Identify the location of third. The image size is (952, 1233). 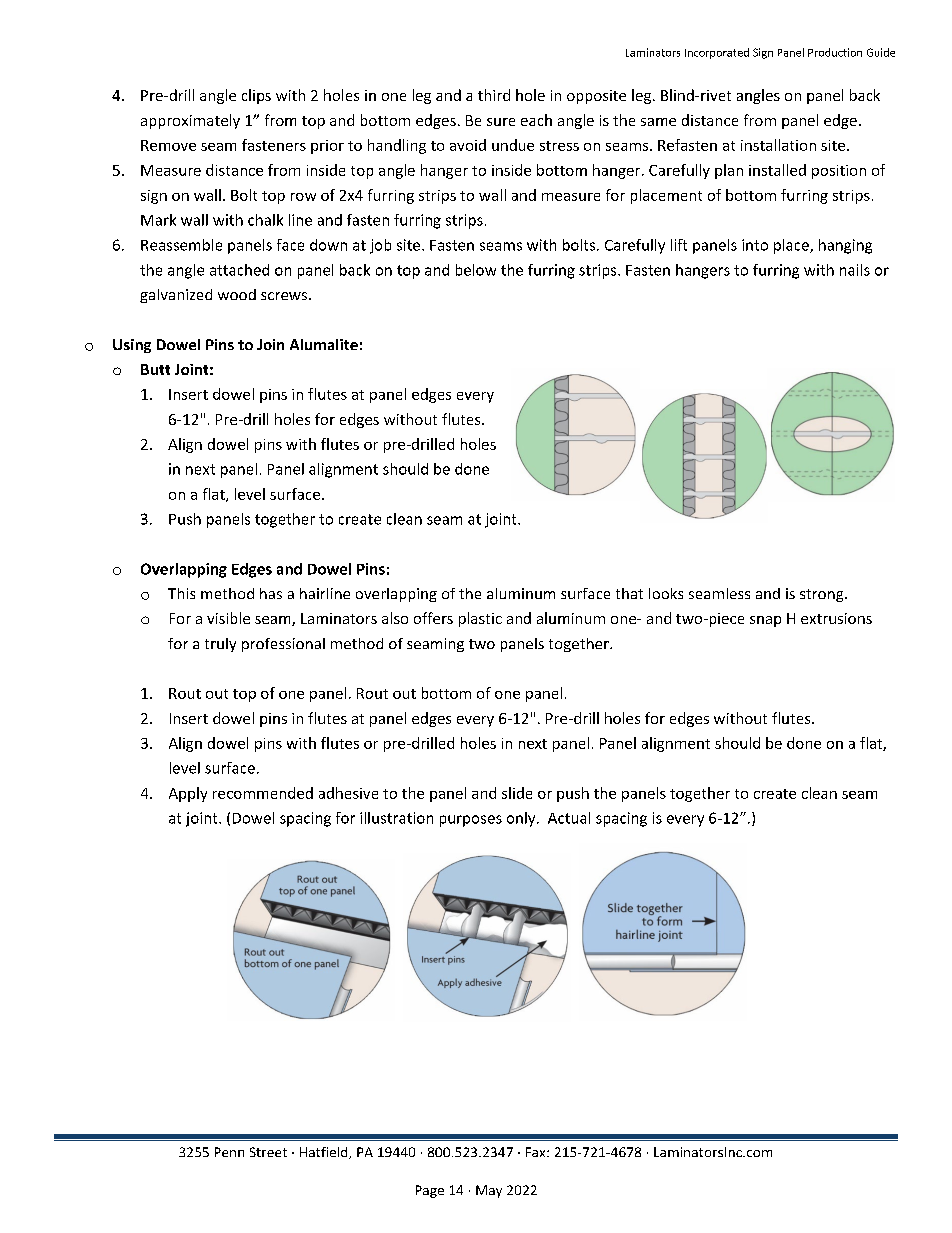
(494, 95).
